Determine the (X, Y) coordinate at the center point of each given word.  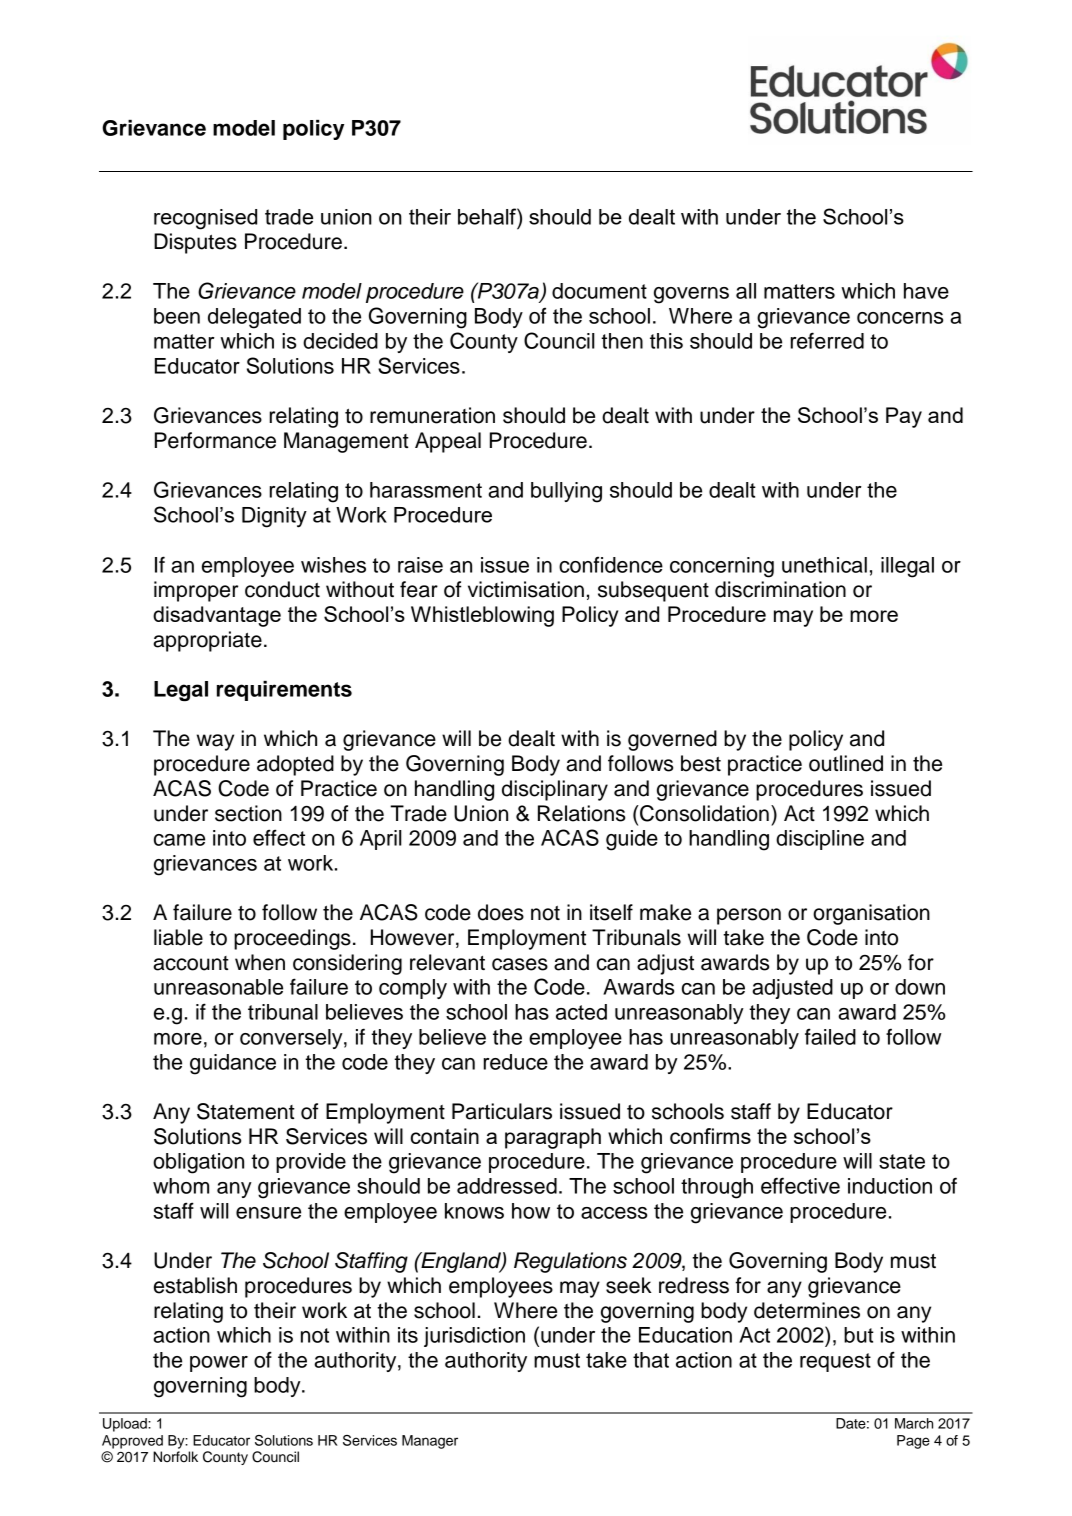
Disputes (195, 243)
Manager (430, 1442)
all (746, 291)
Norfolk (175, 1456)
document (599, 291)
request (835, 1362)
